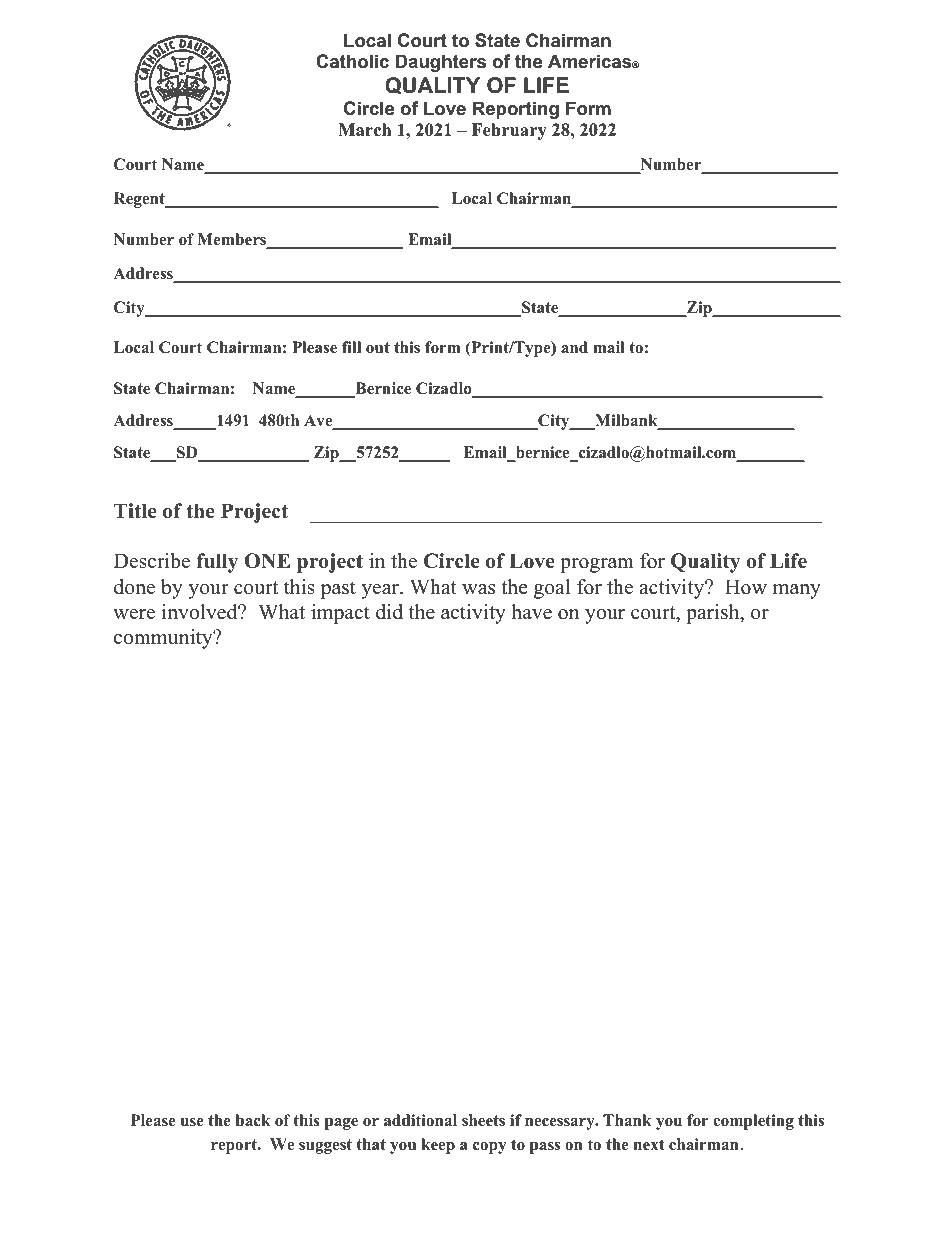 The image size is (952, 1233). Describe the element at coordinates (746, 587) in the document. I see `How` at that location.
